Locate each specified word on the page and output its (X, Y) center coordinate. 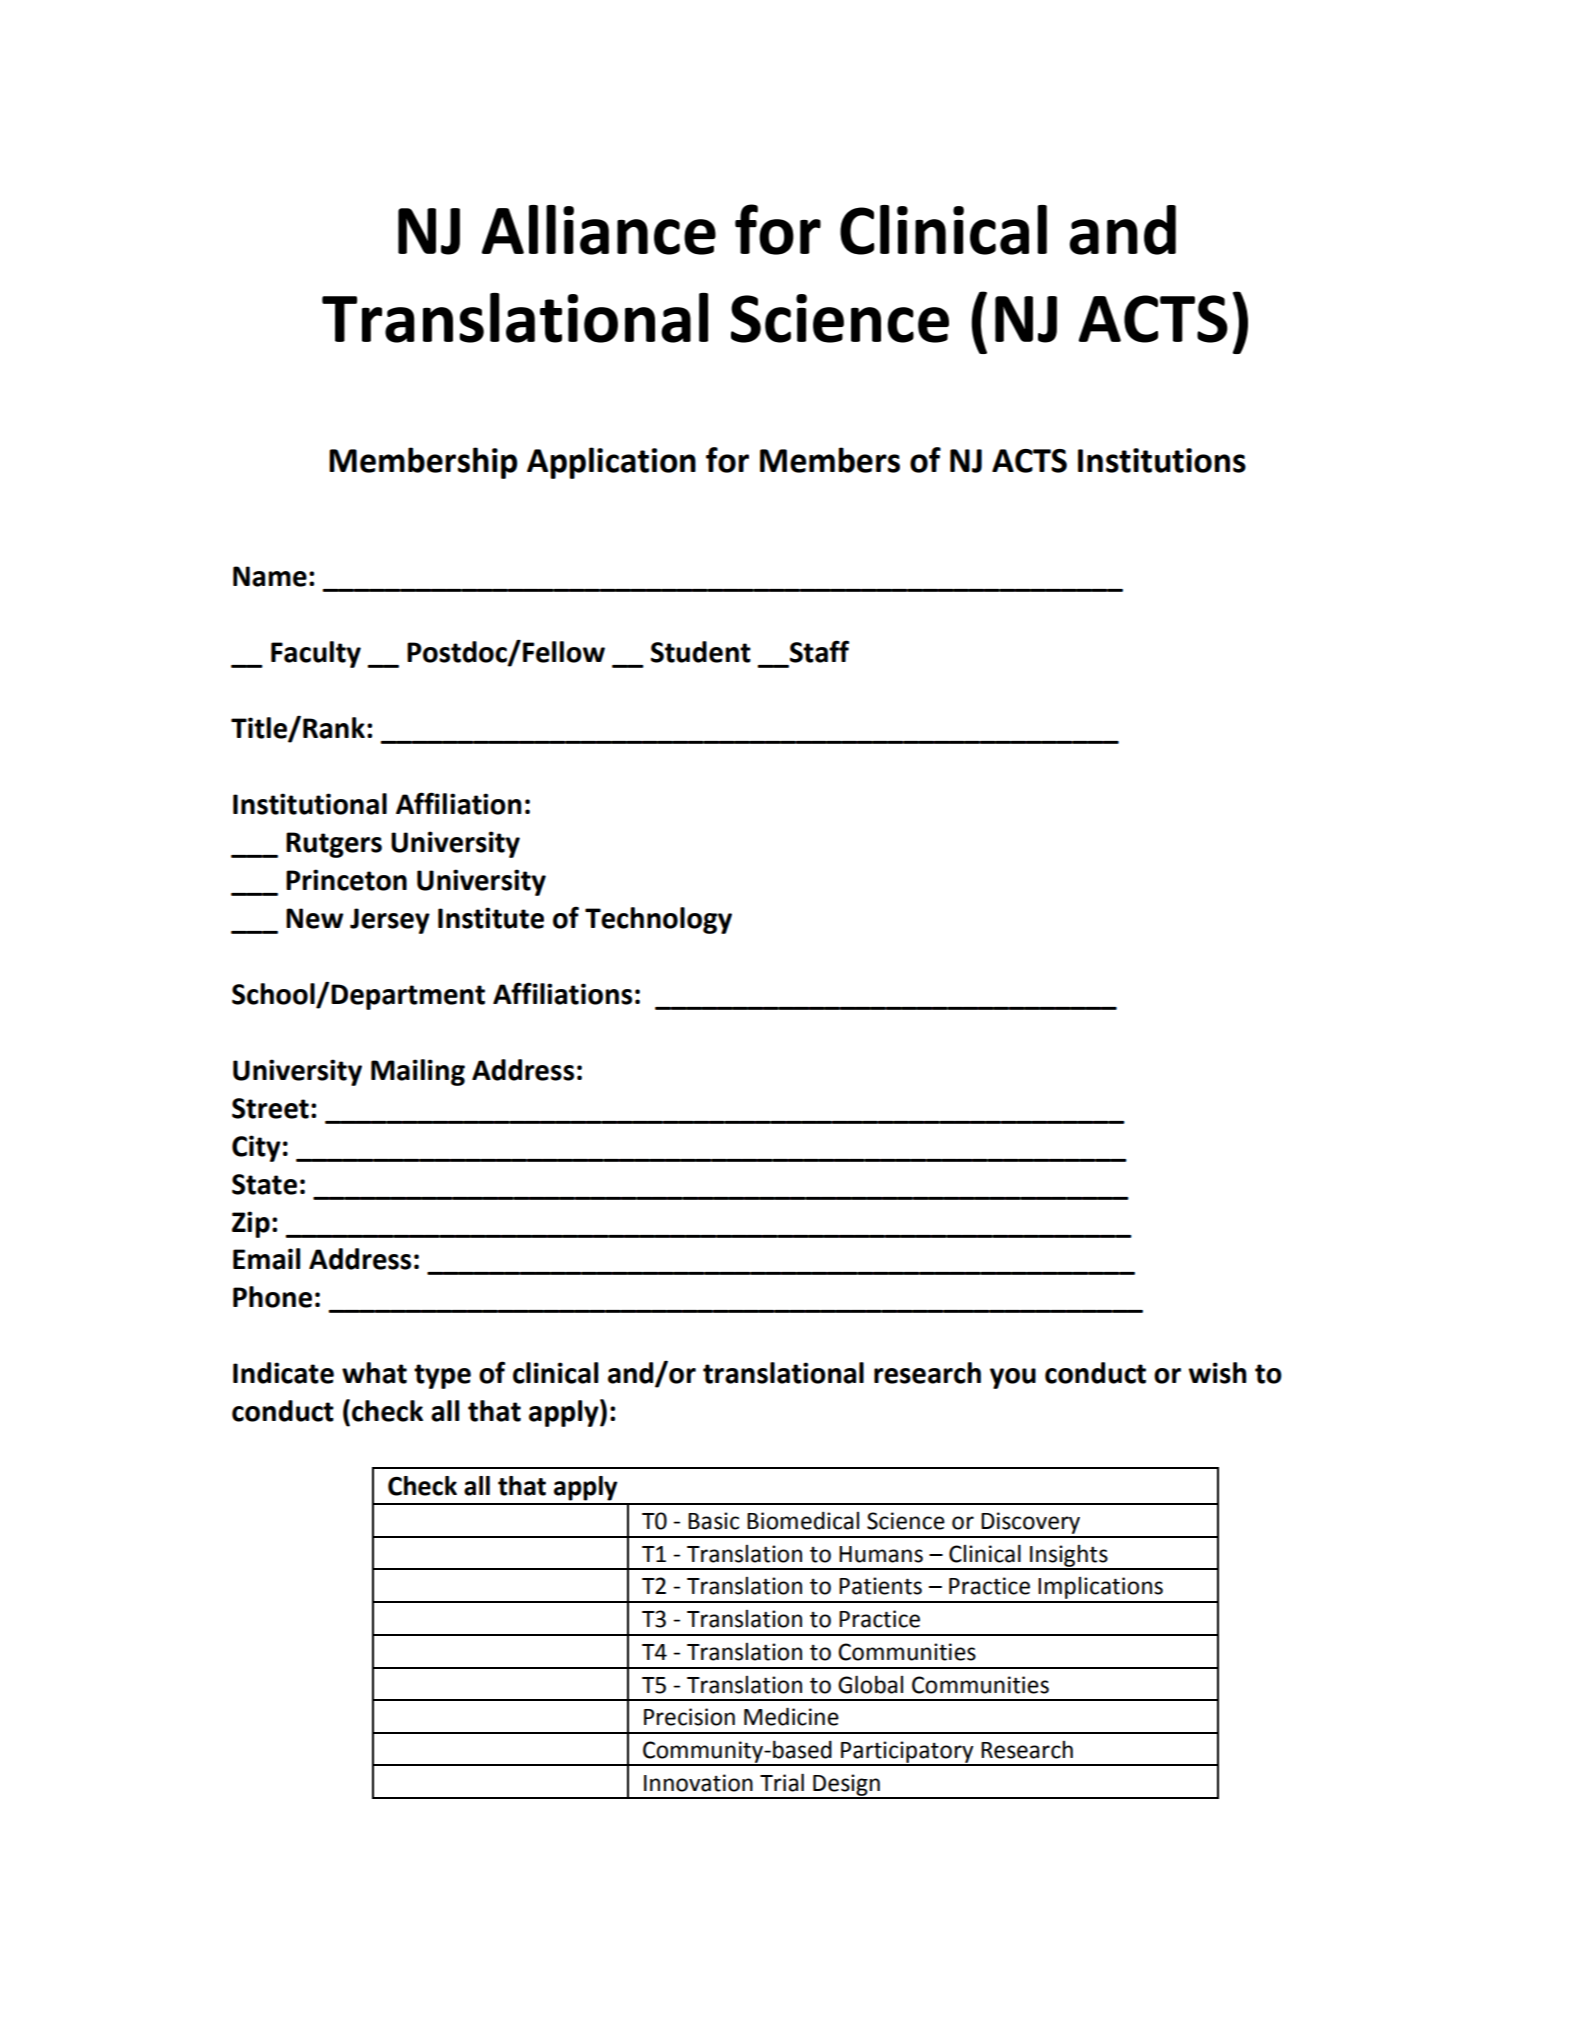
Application (611, 463)
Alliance (599, 230)
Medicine (791, 1716)
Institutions (1162, 460)
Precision (689, 1717)
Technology (658, 920)
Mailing (418, 1072)
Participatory (907, 1753)
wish (1217, 1373)
